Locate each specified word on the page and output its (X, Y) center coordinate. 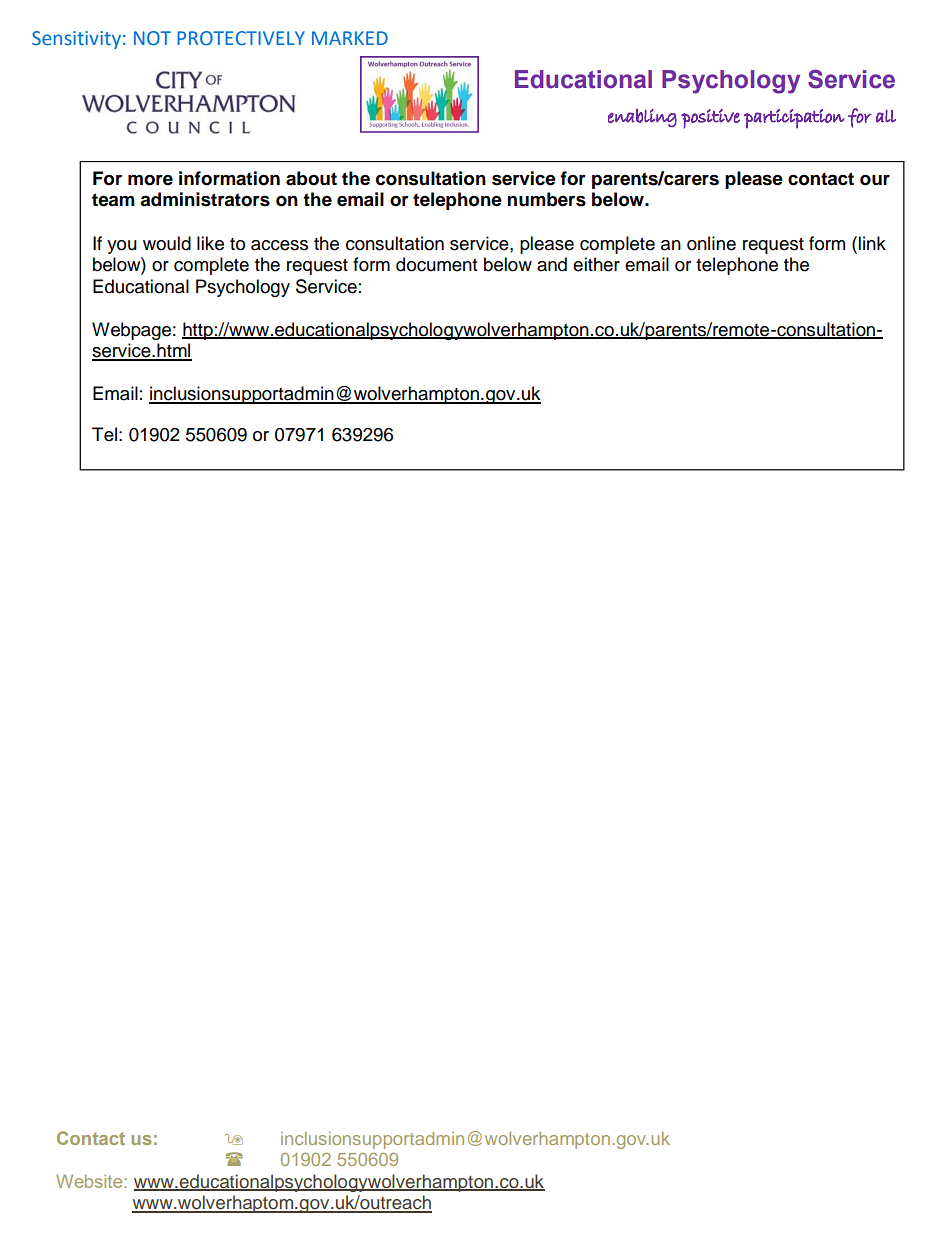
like (210, 243)
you (122, 247)
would (167, 243)
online (711, 243)
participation (794, 119)
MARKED (350, 38)
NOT (152, 38)
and (552, 264)
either (596, 264)
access (279, 245)
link (871, 243)
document (436, 264)
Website (89, 1181)
